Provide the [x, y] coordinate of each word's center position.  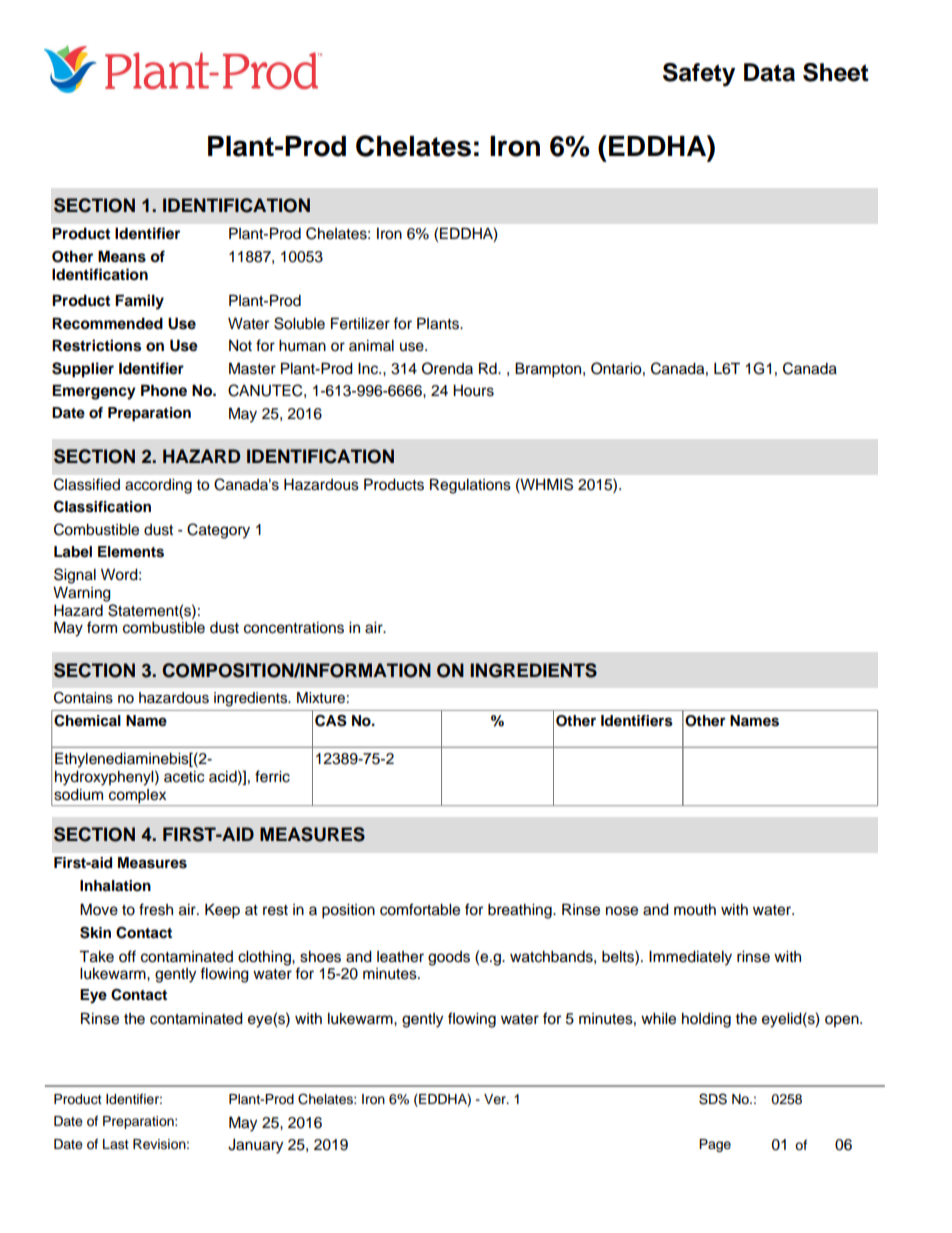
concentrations [294, 628]
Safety [699, 75]
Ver [496, 1099]
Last [116, 1144]
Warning [82, 594]
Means [122, 256]
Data [769, 72]
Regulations [470, 486]
